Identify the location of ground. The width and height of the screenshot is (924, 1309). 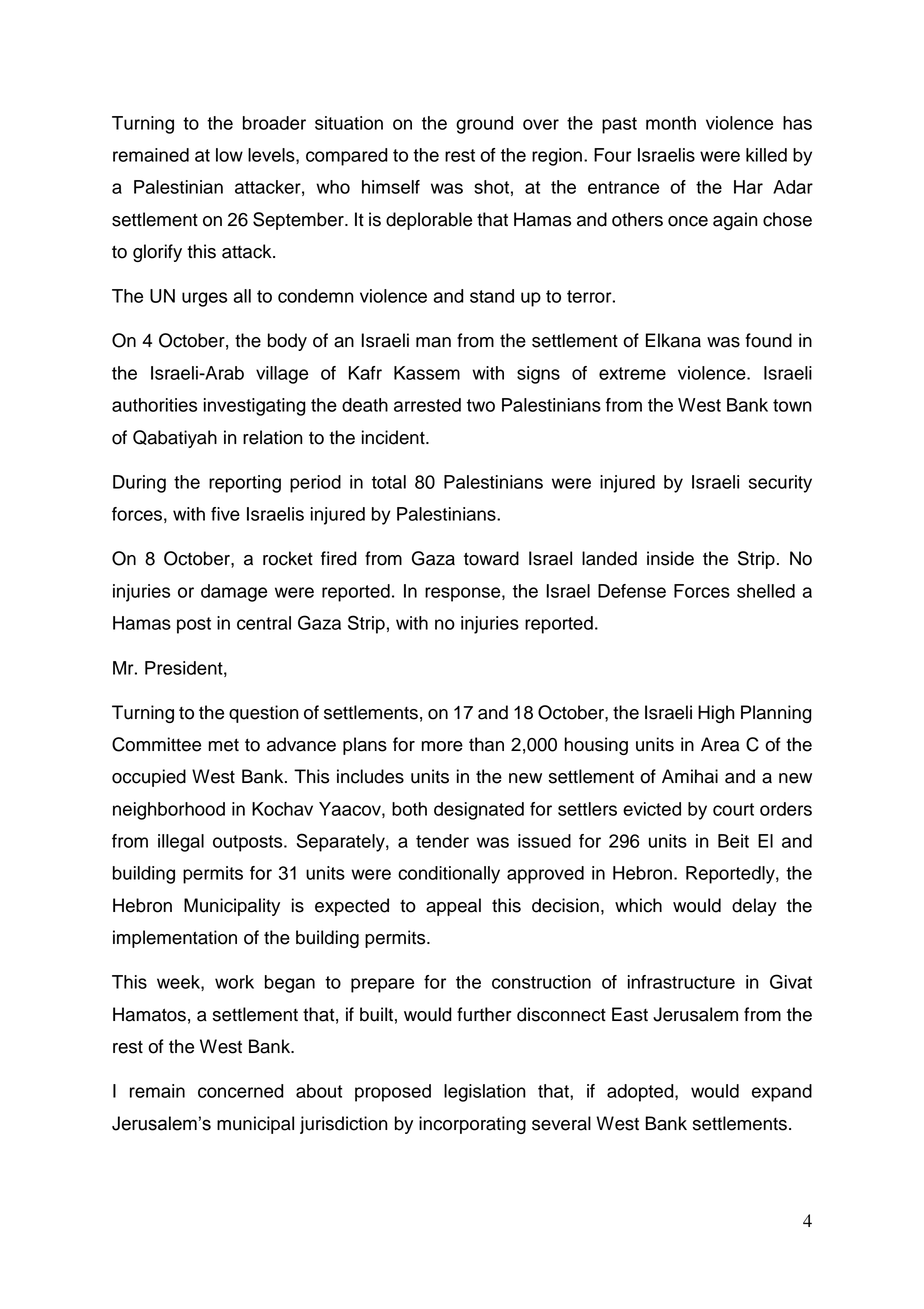
(484, 125).
